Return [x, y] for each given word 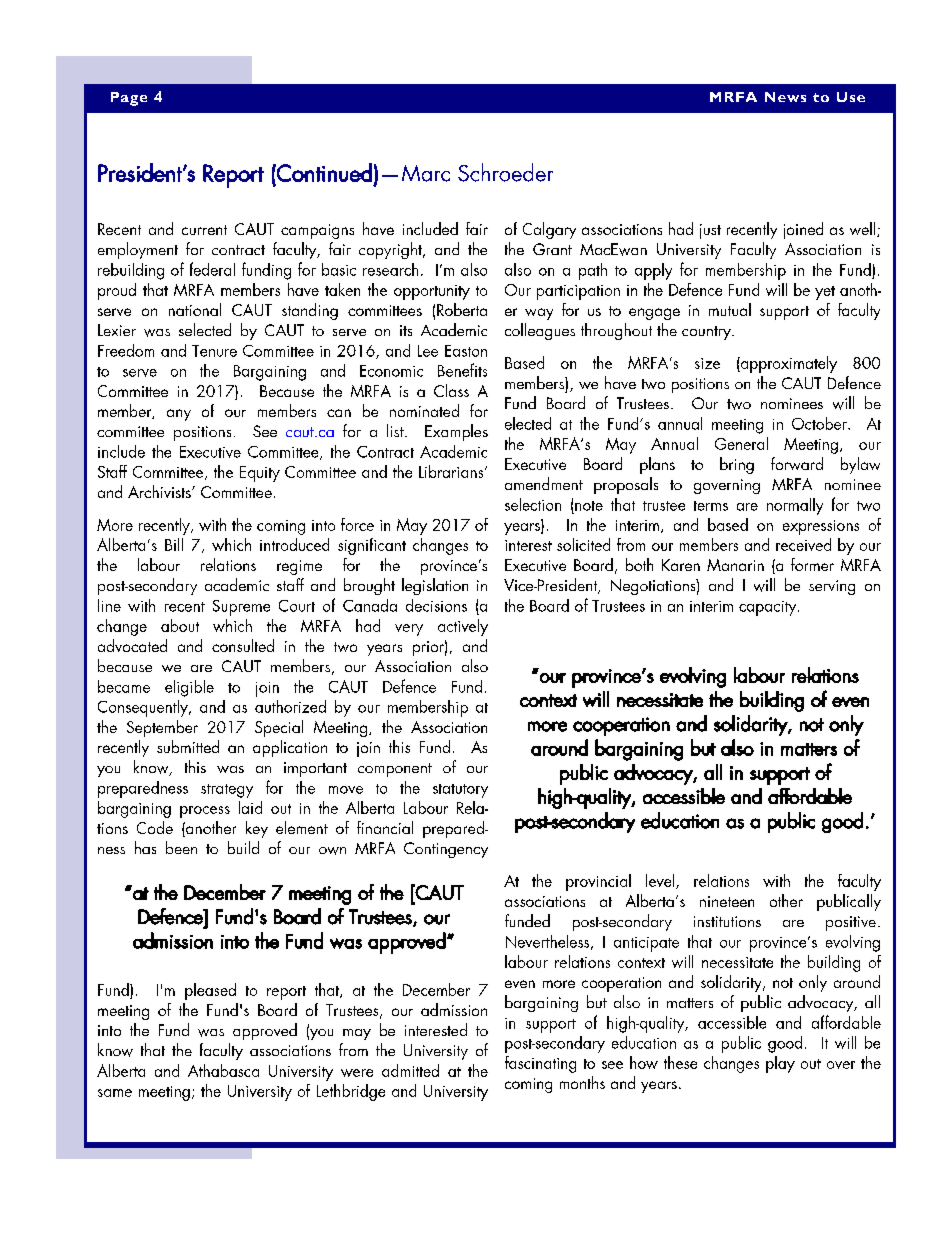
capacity [769, 608]
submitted [188, 746]
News [785, 97]
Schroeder [505, 172]
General [741, 443]
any [179, 415]
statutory [460, 791]
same [115, 1093]
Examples [456, 432]
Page [129, 99]
